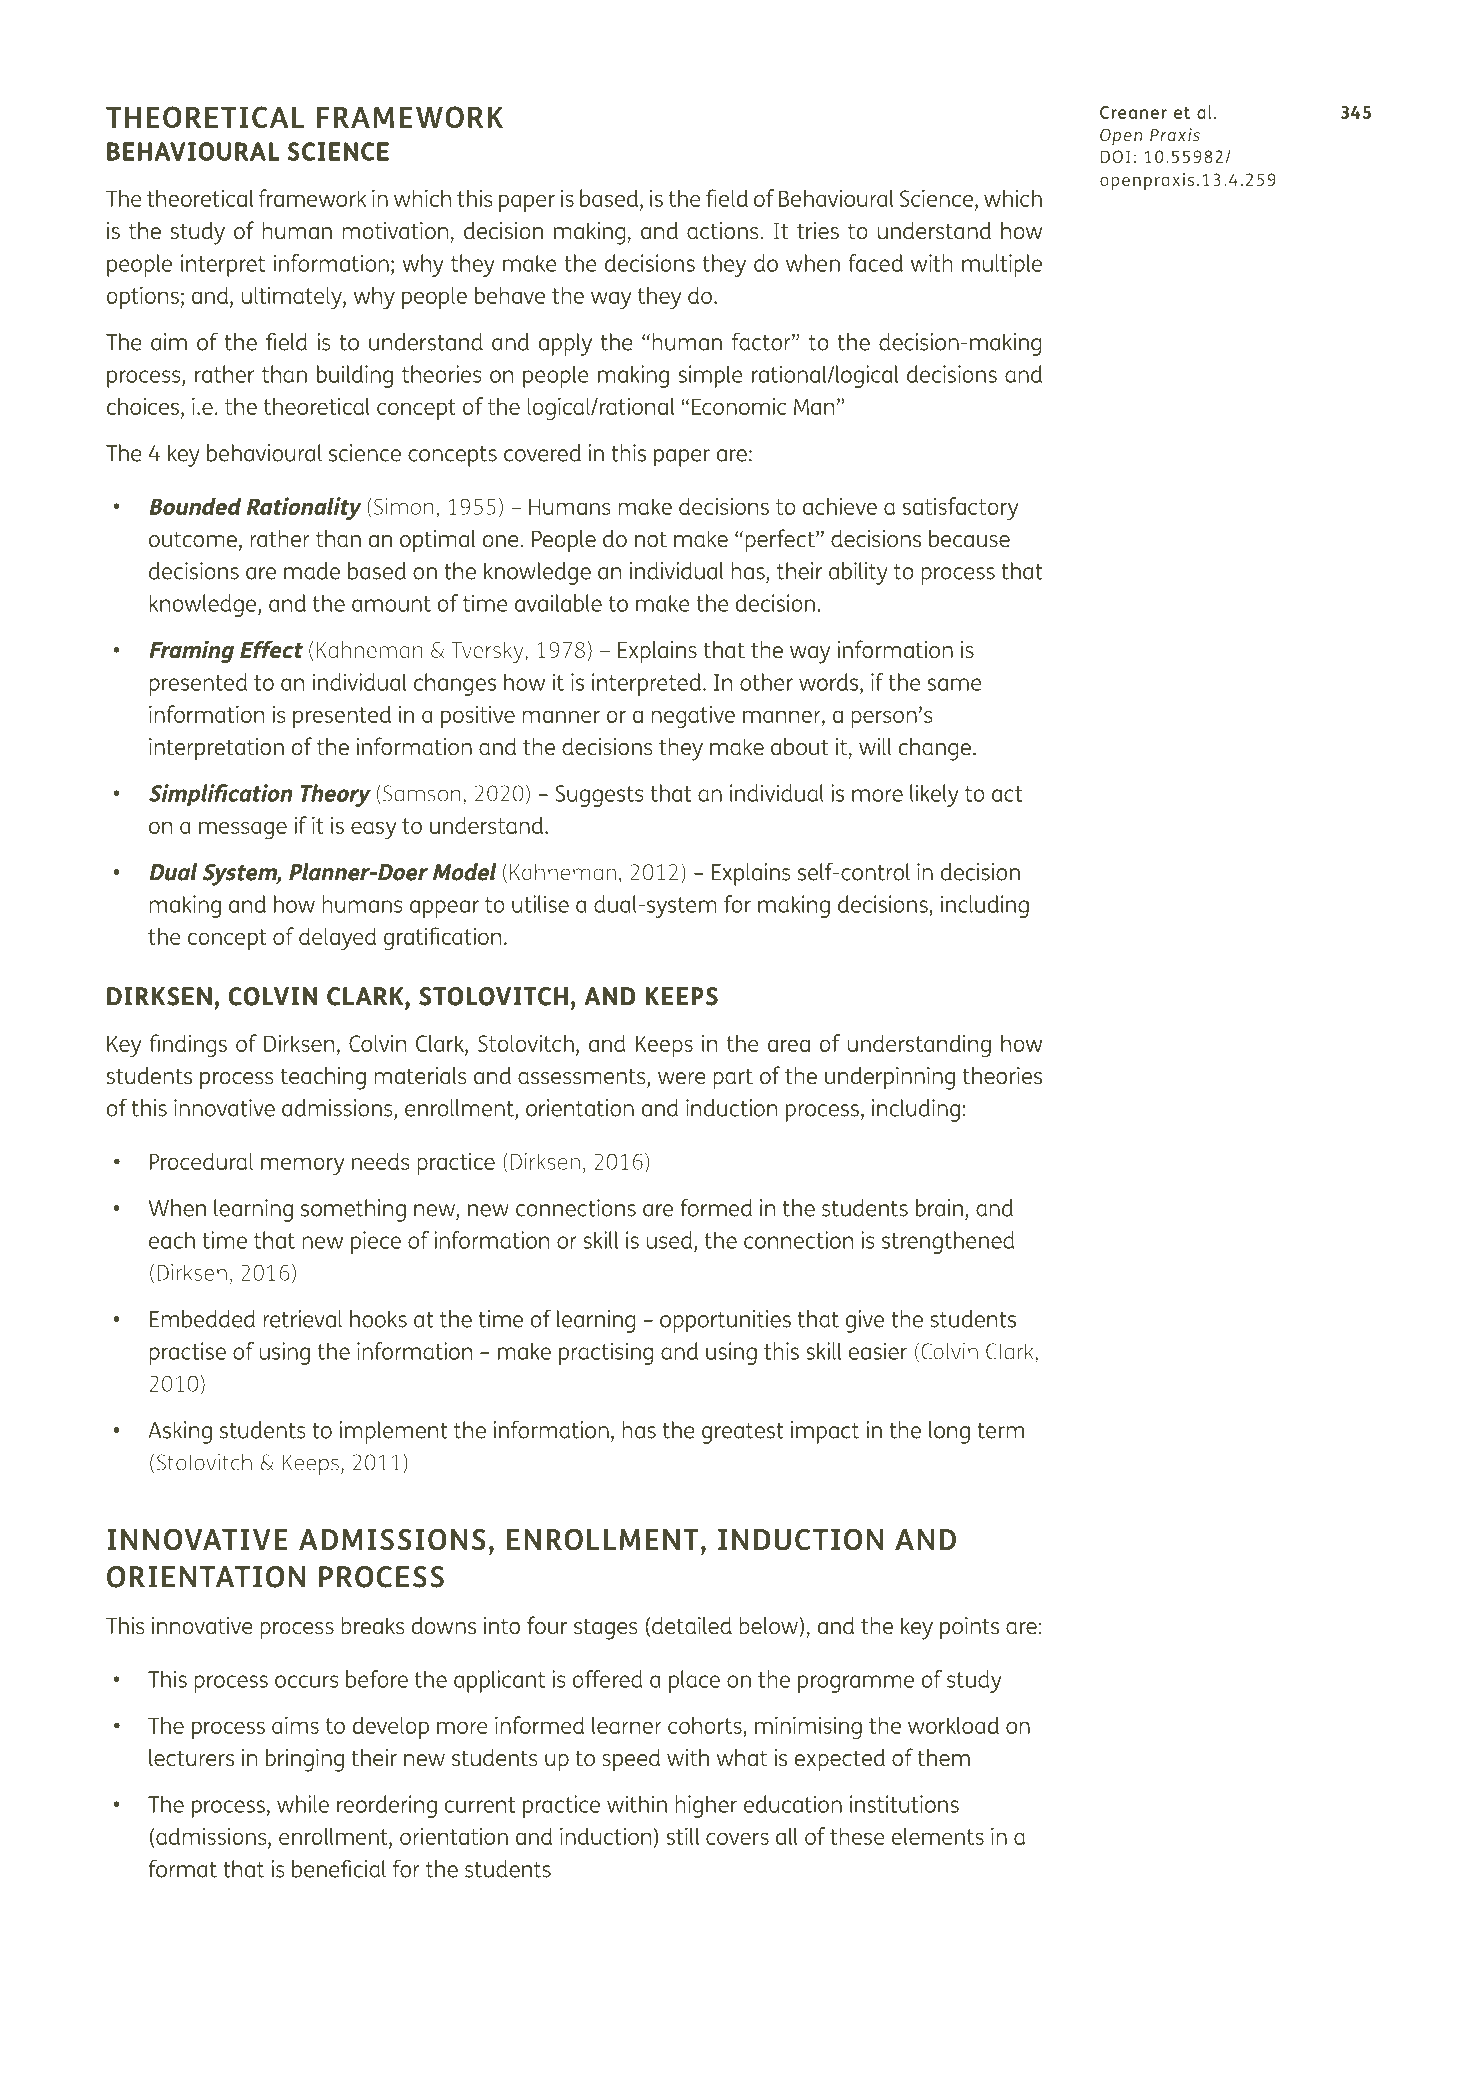 The width and height of the page is (1480, 2093). I want to click on ultimately, so click(293, 297).
